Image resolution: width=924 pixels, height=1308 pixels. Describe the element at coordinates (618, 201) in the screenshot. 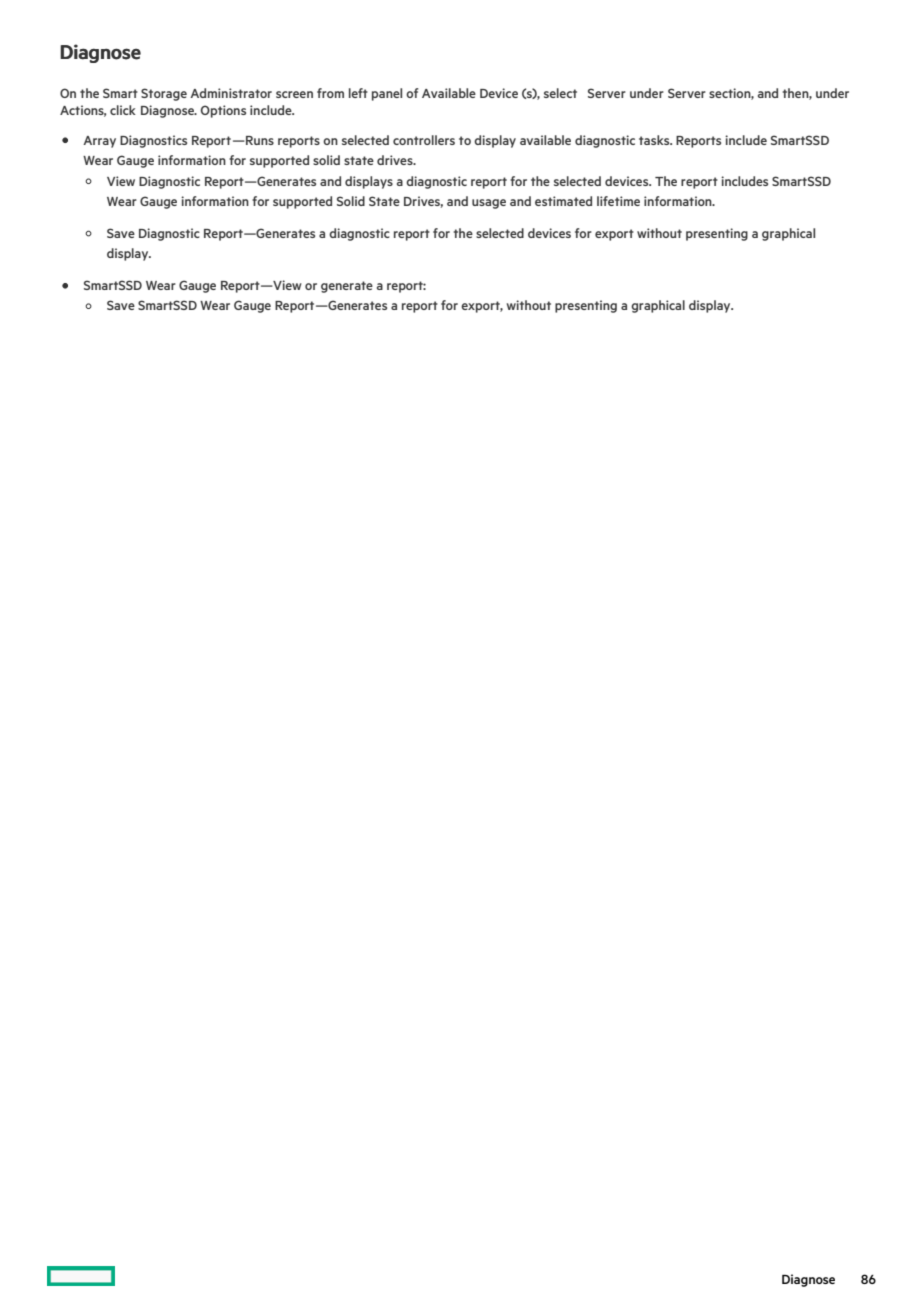

I see `lifetime` at that location.
